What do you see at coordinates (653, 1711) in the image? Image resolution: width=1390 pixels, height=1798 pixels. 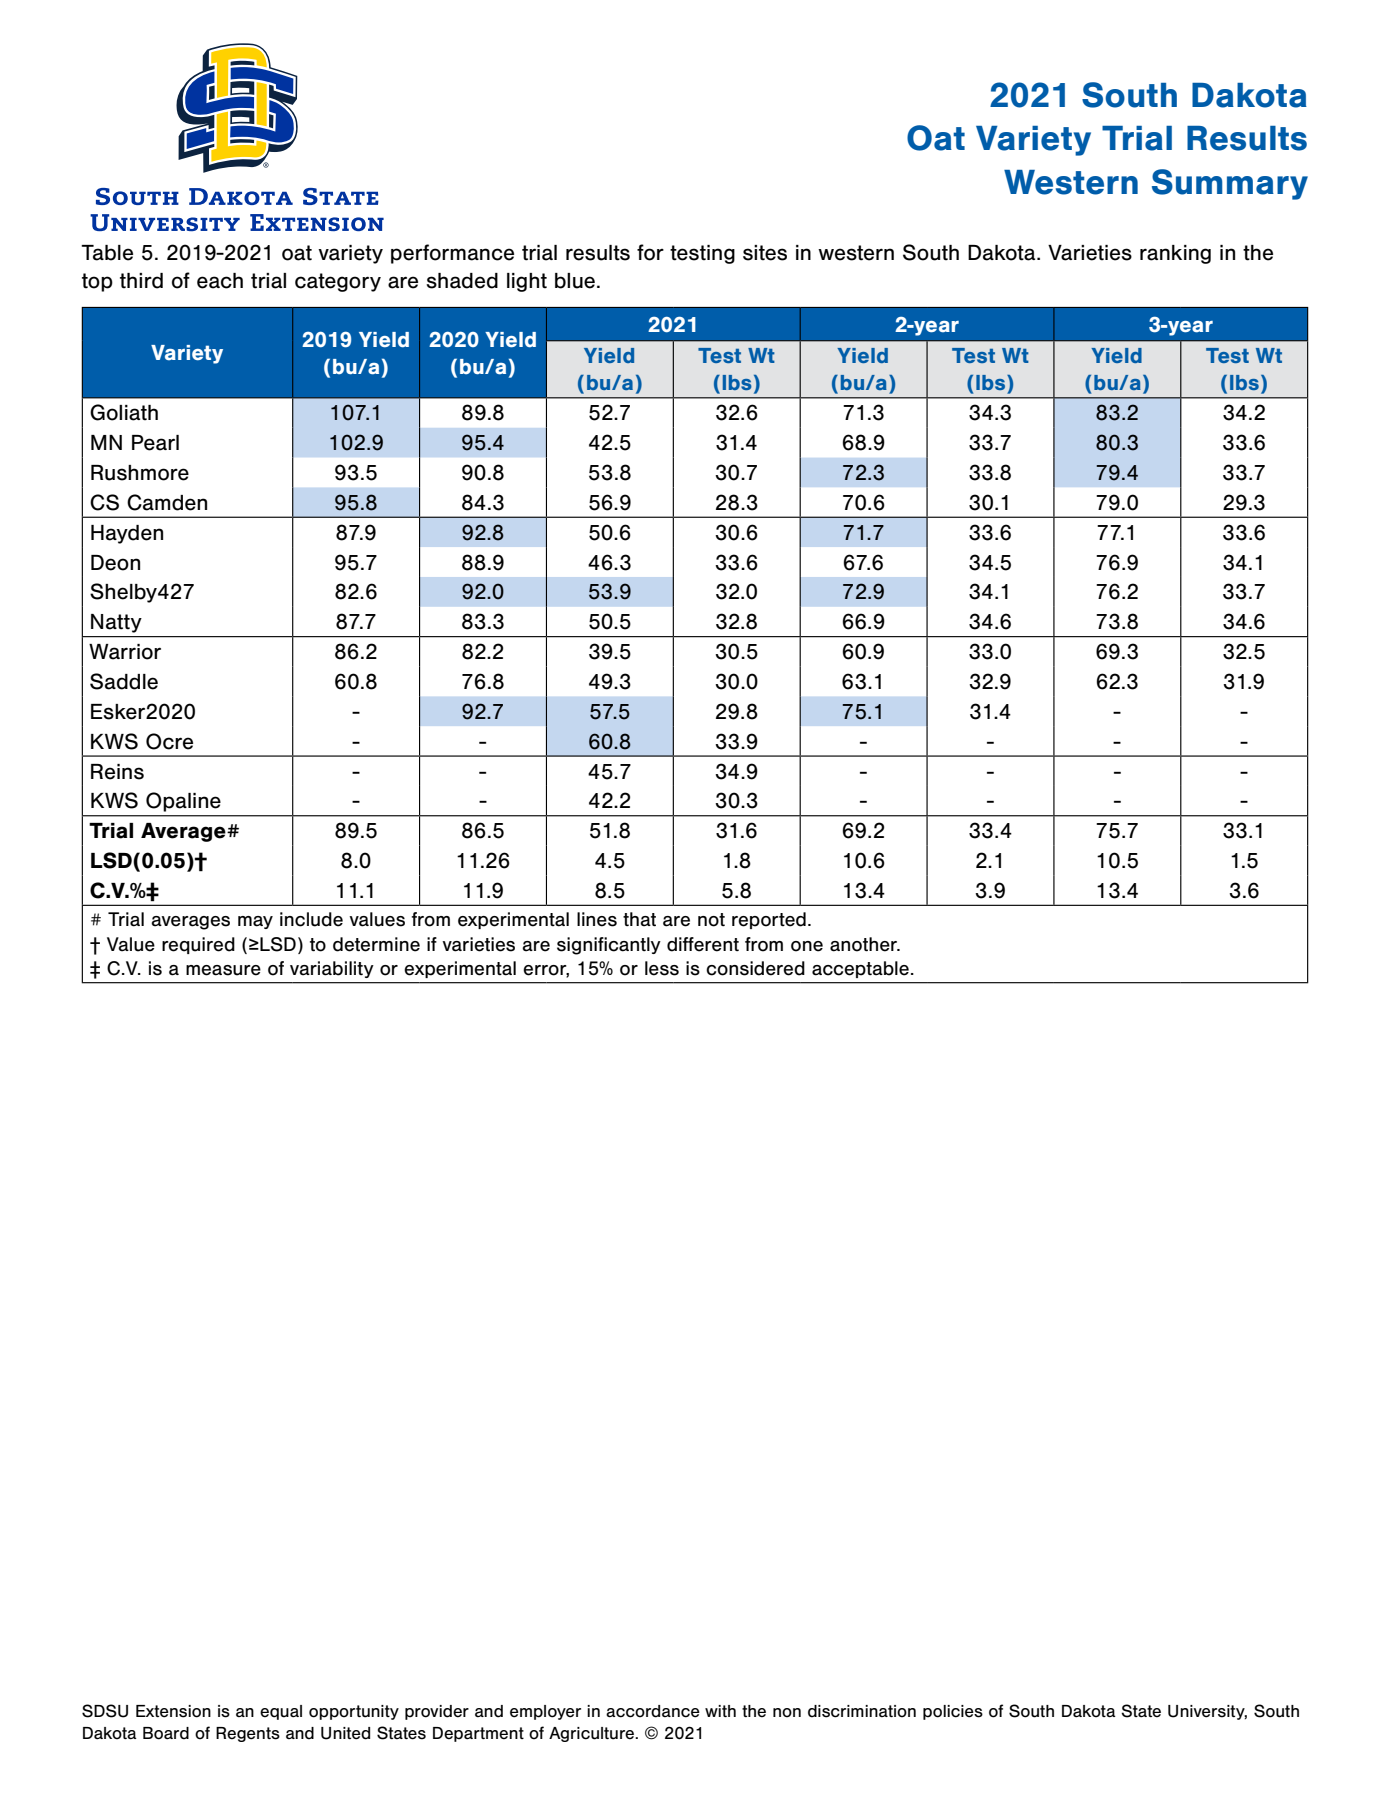 I see `accordance` at bounding box center [653, 1711].
